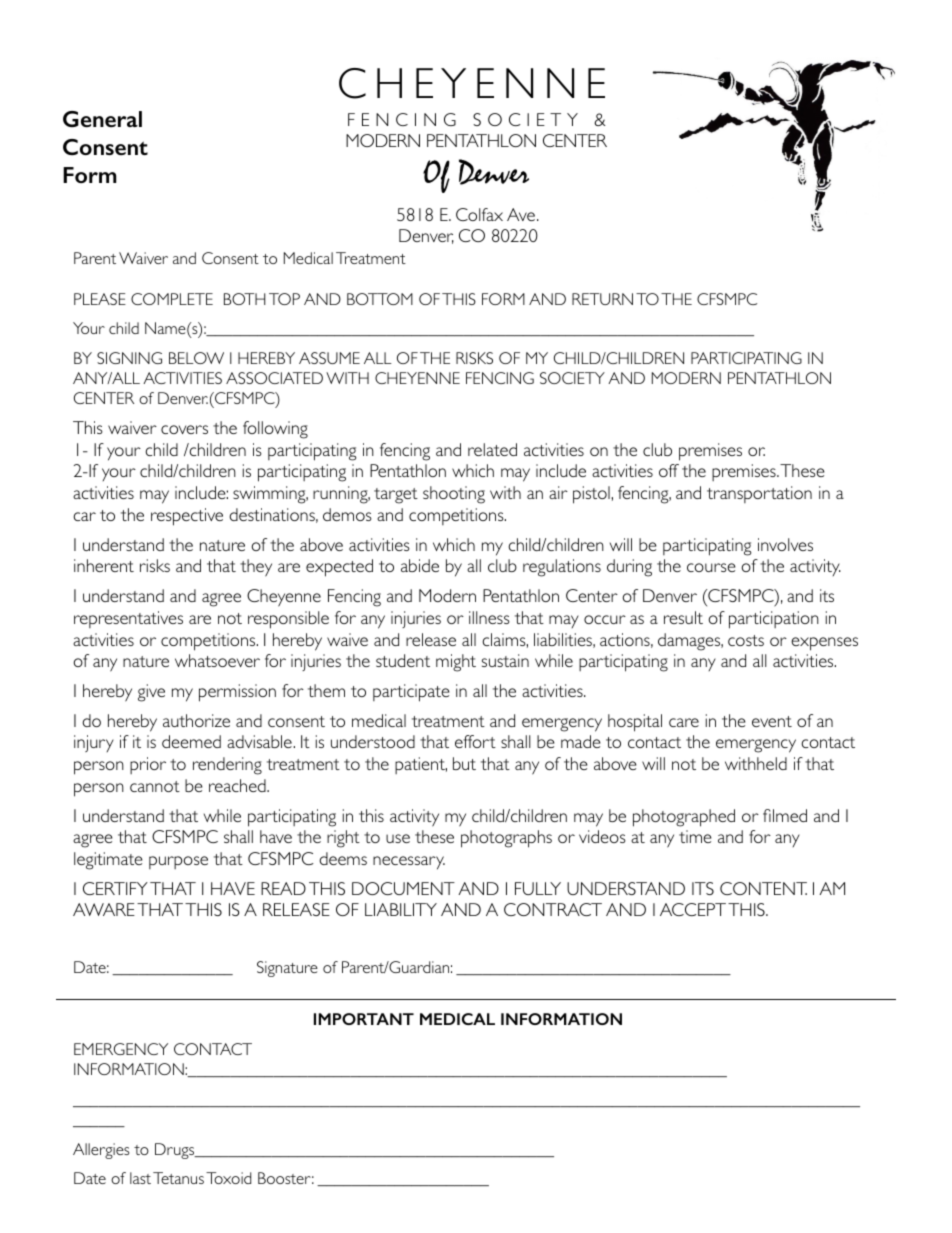 The image size is (952, 1233). I want to click on ACCEPT, so click(693, 909).
